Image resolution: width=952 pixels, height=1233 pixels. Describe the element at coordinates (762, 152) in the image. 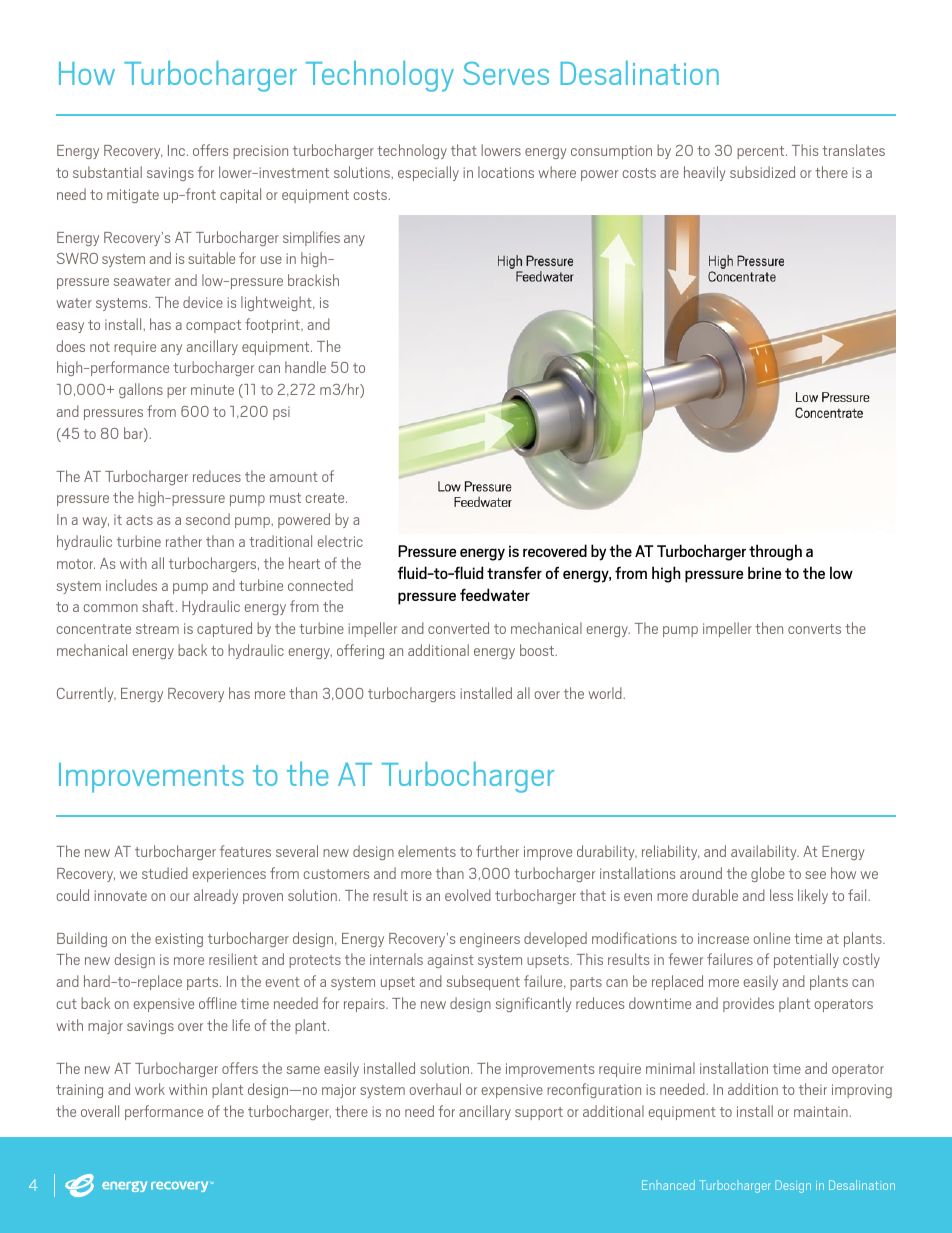

I see `percent` at that location.
